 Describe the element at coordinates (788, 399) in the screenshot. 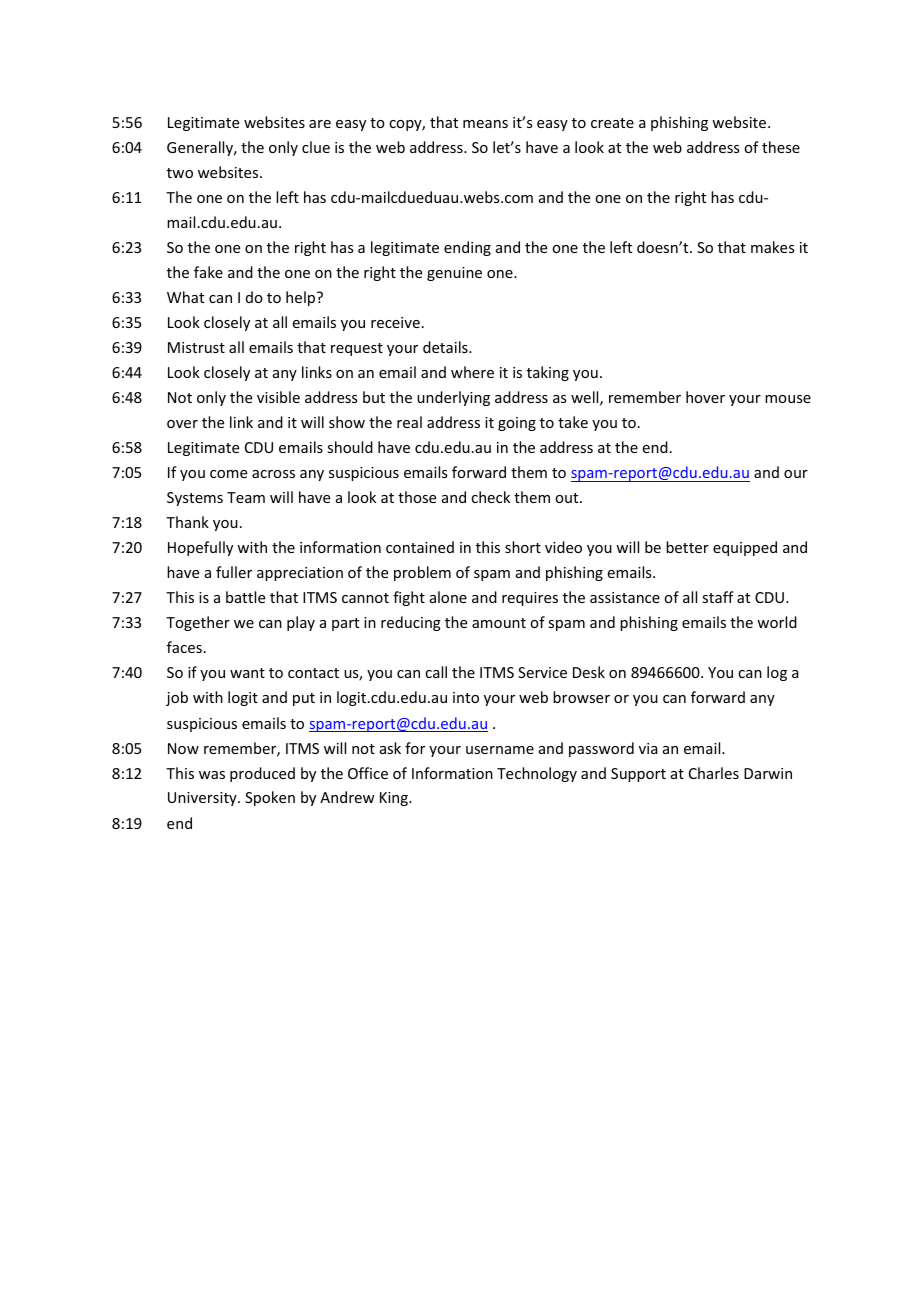

I see `mouse` at that location.
